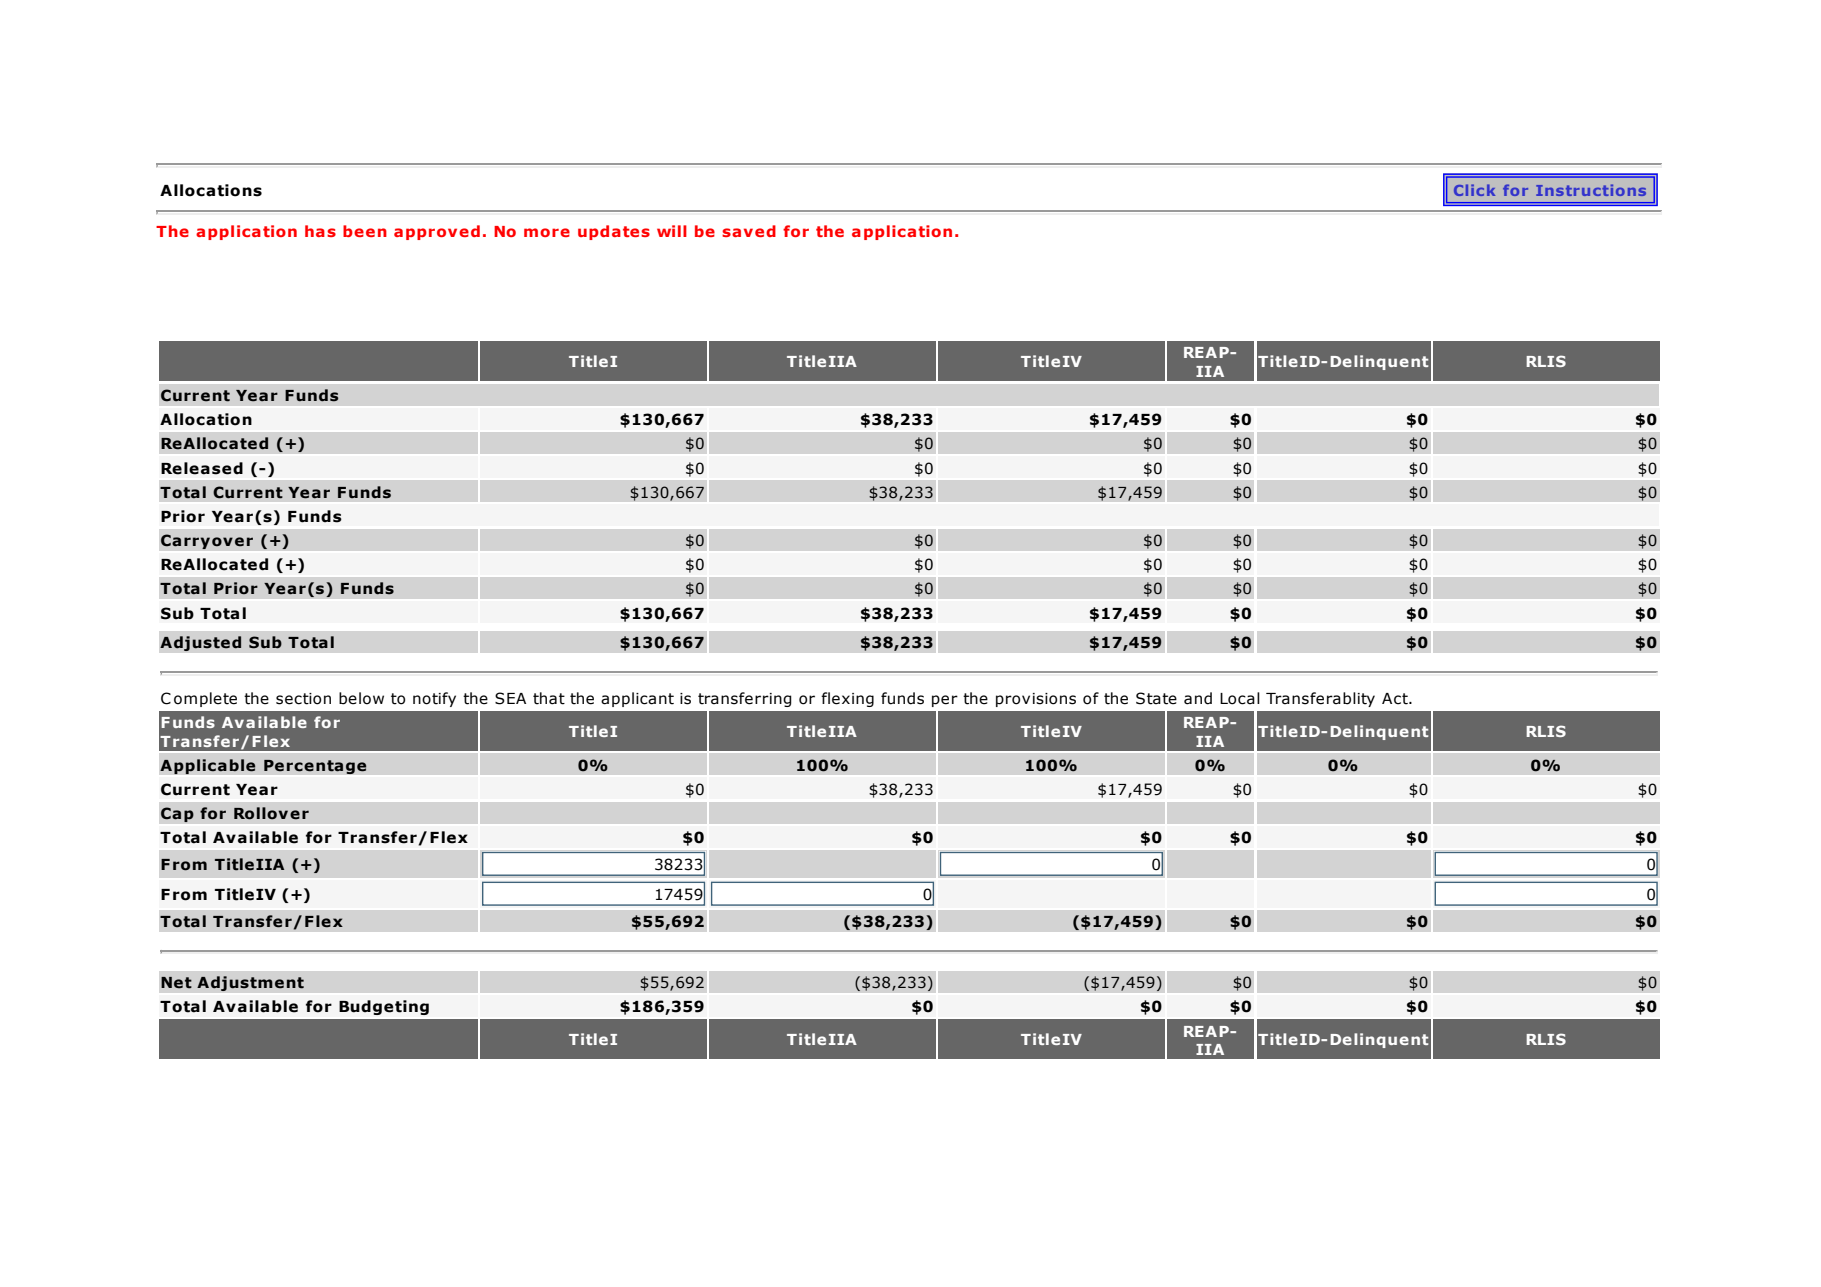  What do you see at coordinates (1396, 699) in the screenshot?
I see `Act` at bounding box center [1396, 699].
